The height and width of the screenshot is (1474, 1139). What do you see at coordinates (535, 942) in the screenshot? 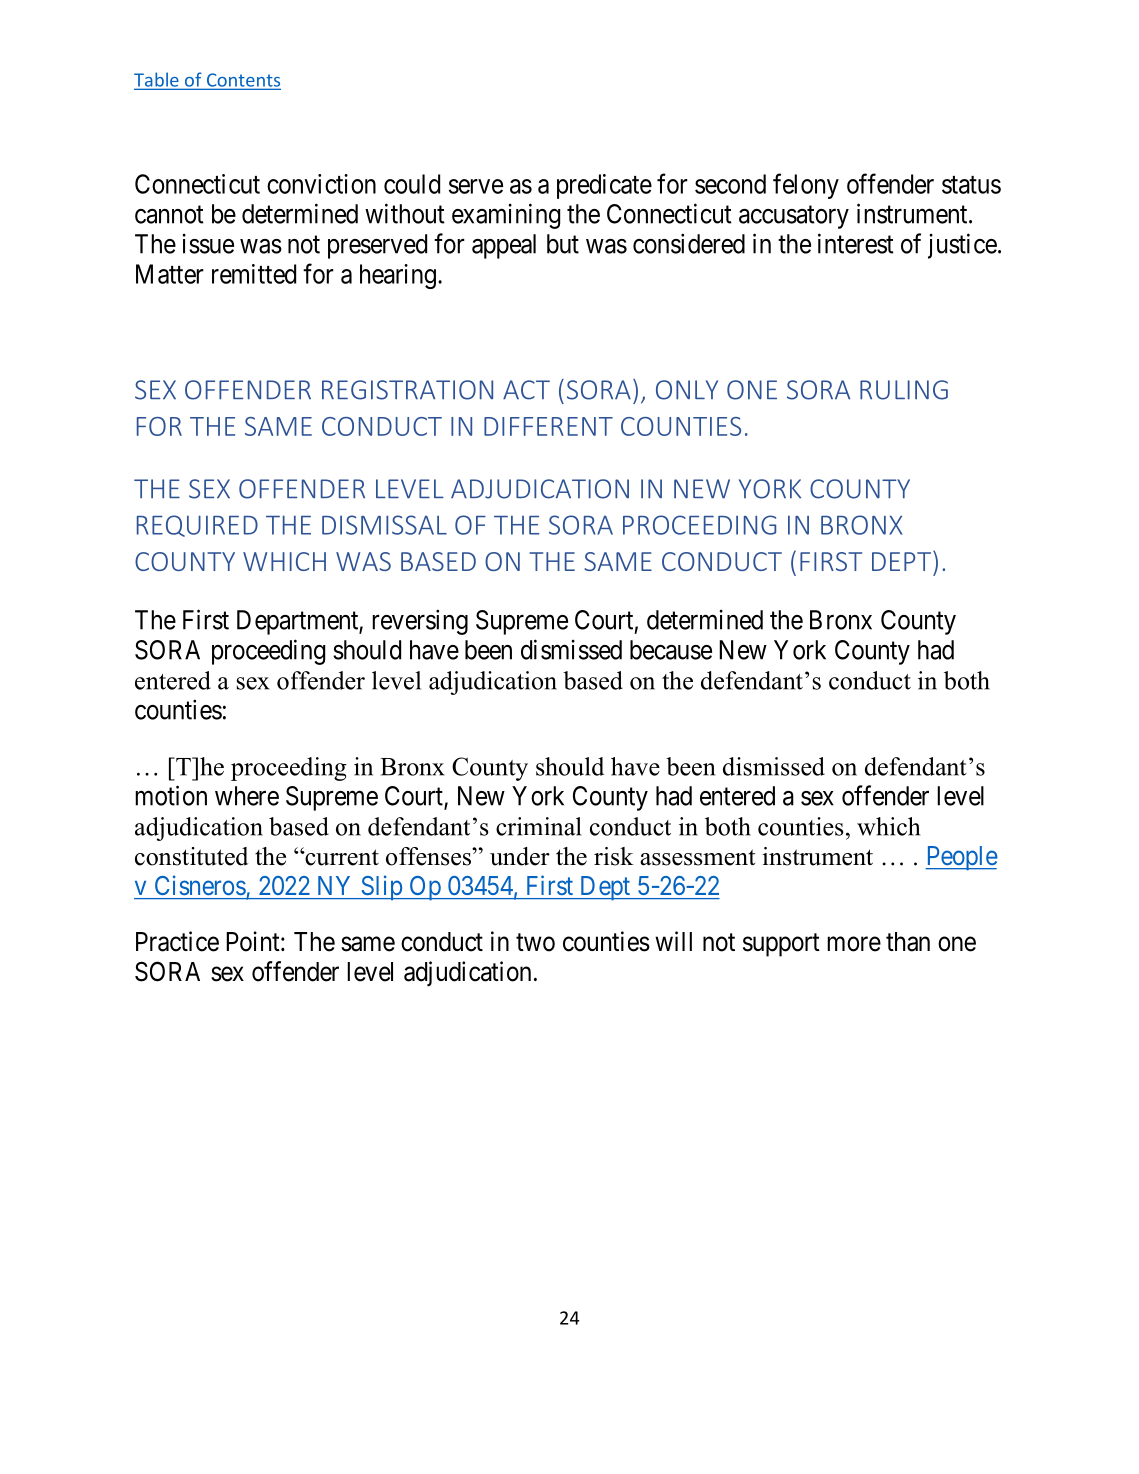
I see `two` at bounding box center [535, 942].
